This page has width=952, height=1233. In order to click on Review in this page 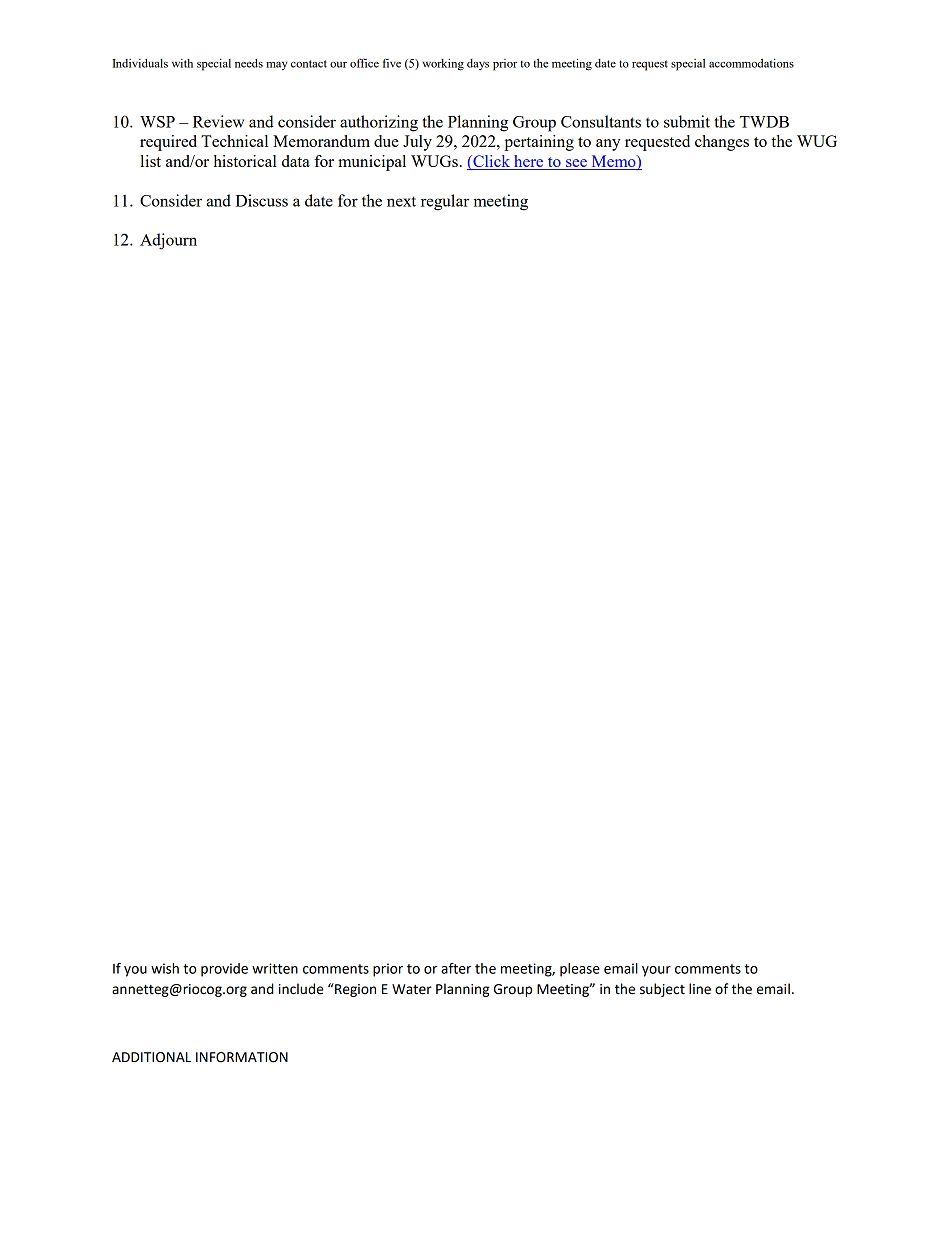, I will do `click(218, 121)`.
